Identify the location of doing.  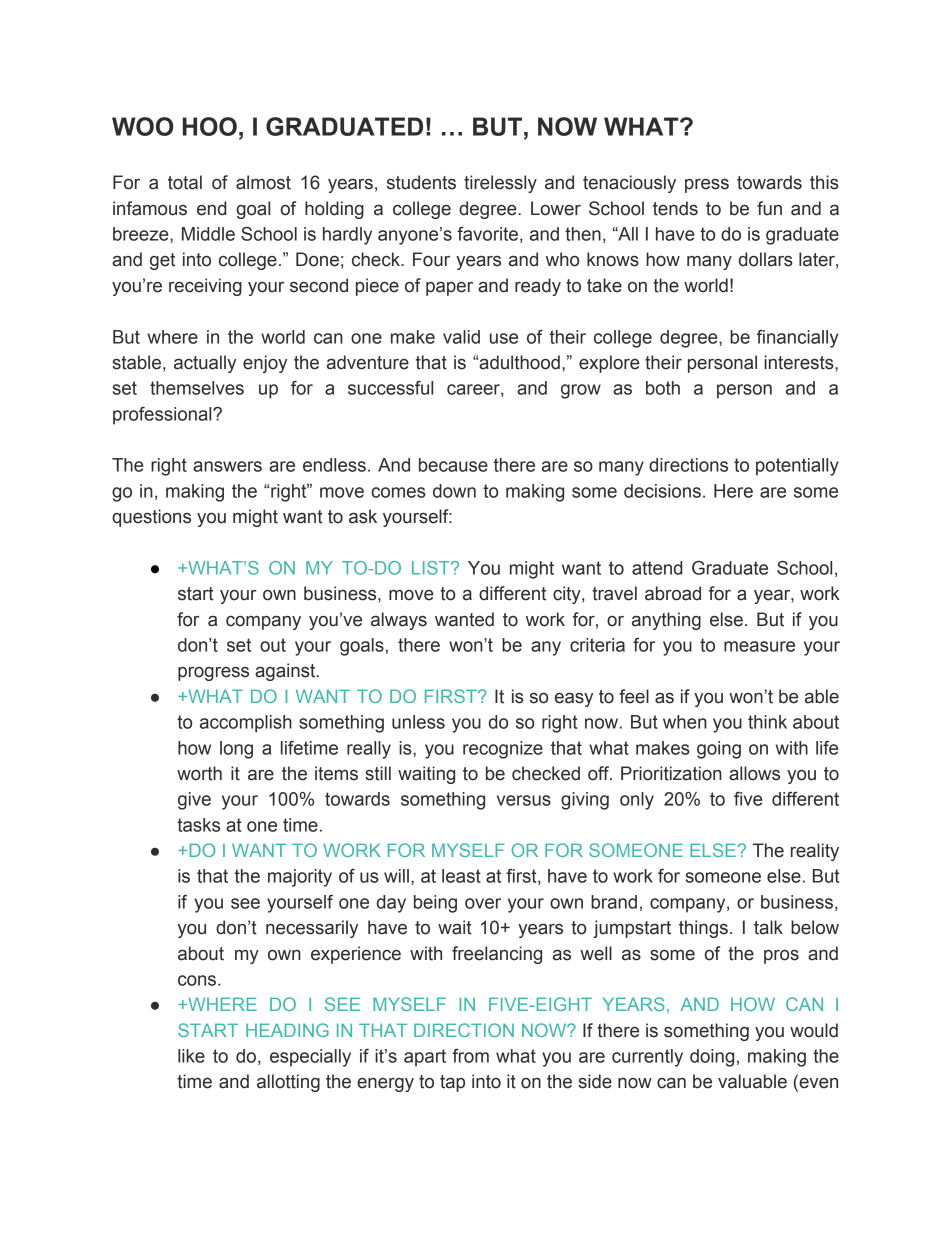
(712, 1058).
